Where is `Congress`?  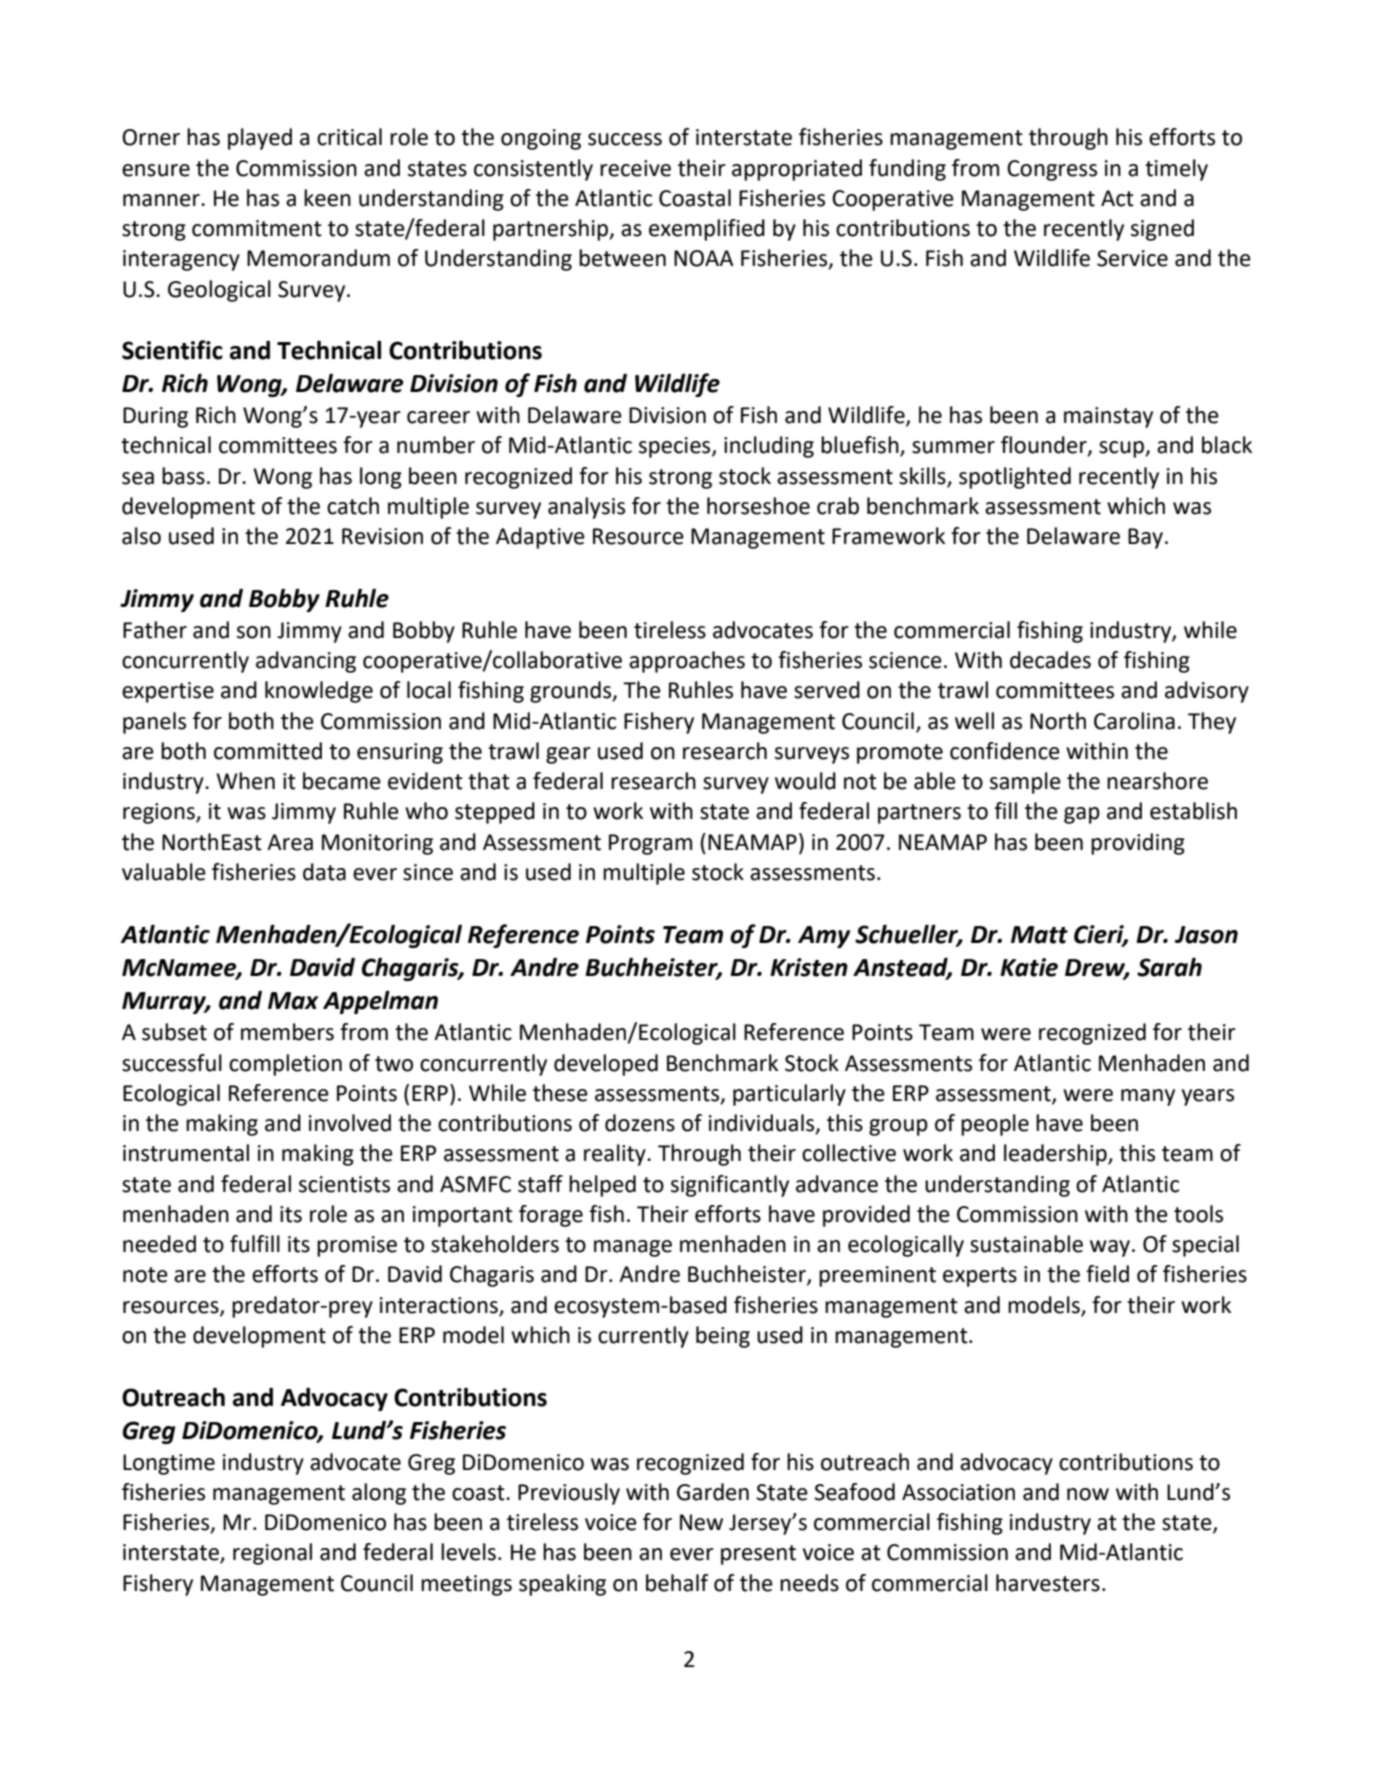 Congress is located at coordinates (1052, 170).
